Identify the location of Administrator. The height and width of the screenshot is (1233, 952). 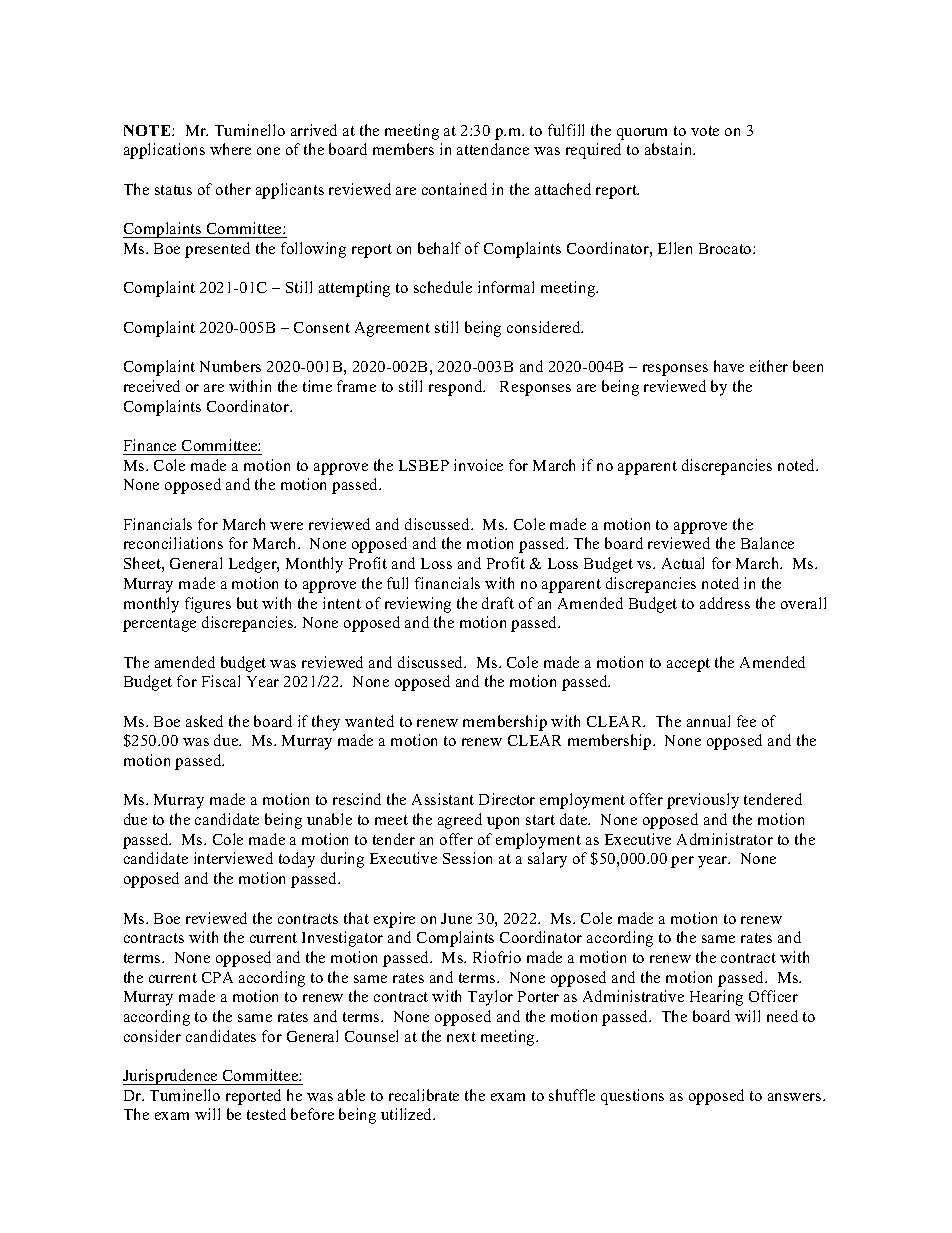
(725, 839).
